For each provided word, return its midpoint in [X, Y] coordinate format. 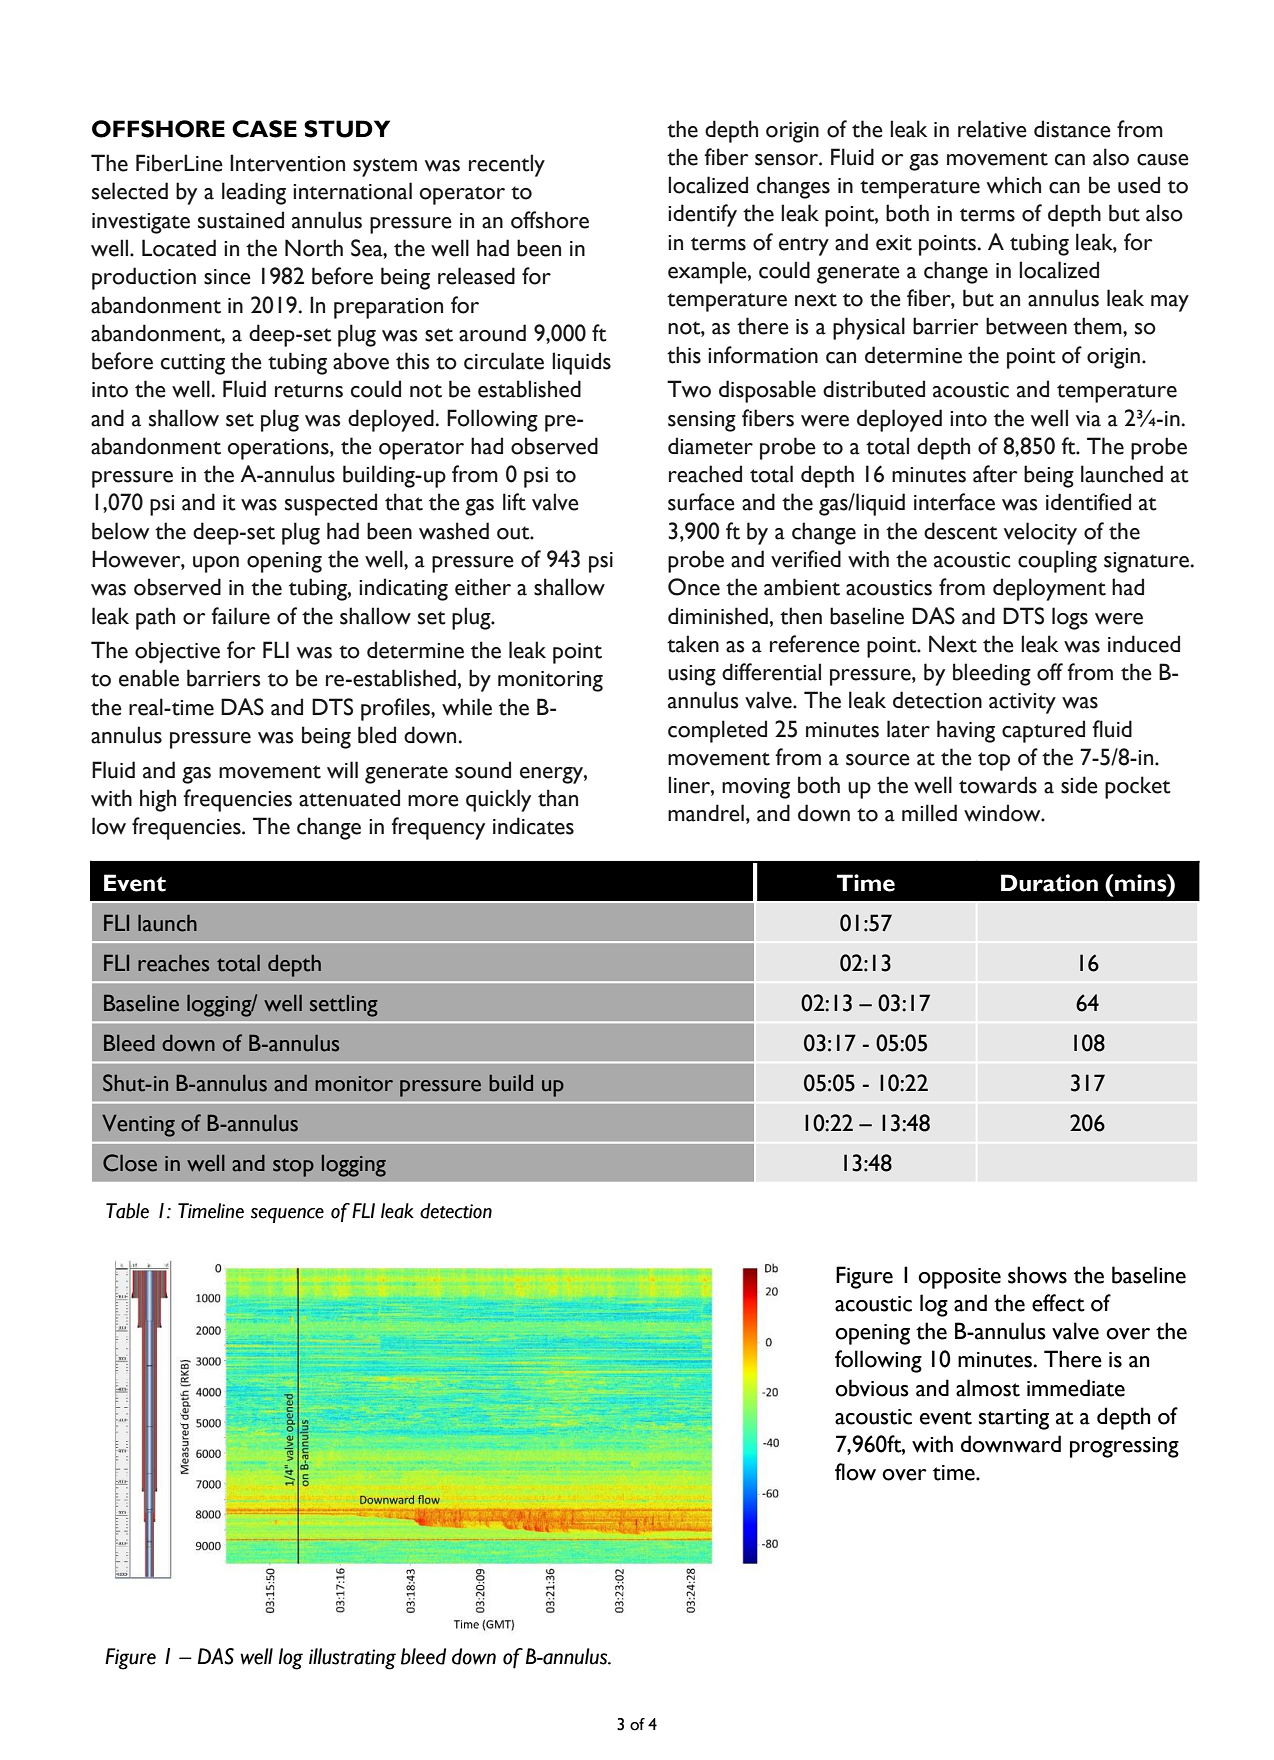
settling [344, 1006]
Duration [1049, 883]
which [1014, 185]
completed [717, 731]
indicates [533, 826]
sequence [287, 1215]
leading [254, 193]
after [995, 474]
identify [702, 215]
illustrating [352, 1659]
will [342, 769]
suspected [331, 504]
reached [705, 474]
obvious [872, 1388]
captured [1043, 731]
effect [1058, 1303]
